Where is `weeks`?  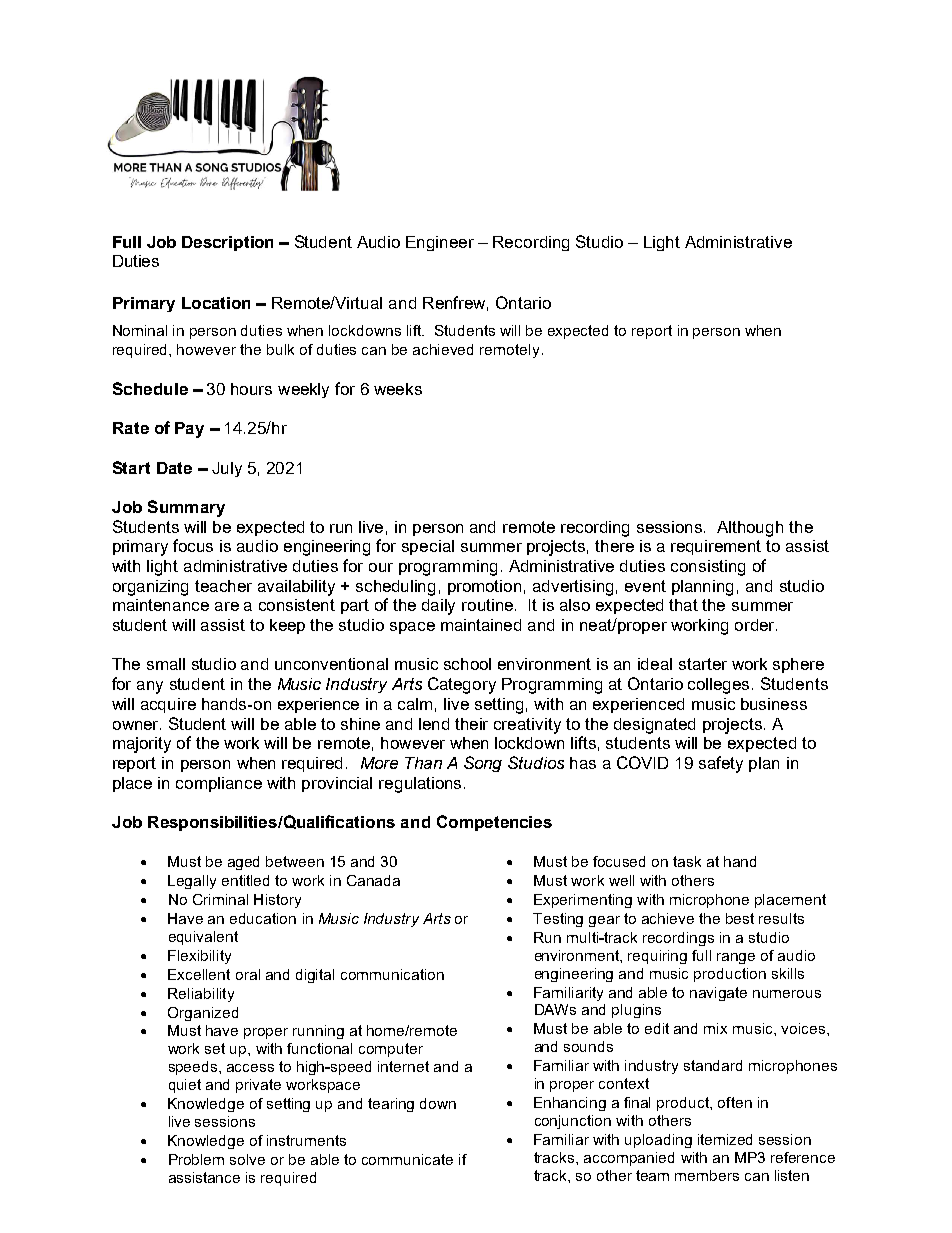 weeks is located at coordinates (398, 389).
